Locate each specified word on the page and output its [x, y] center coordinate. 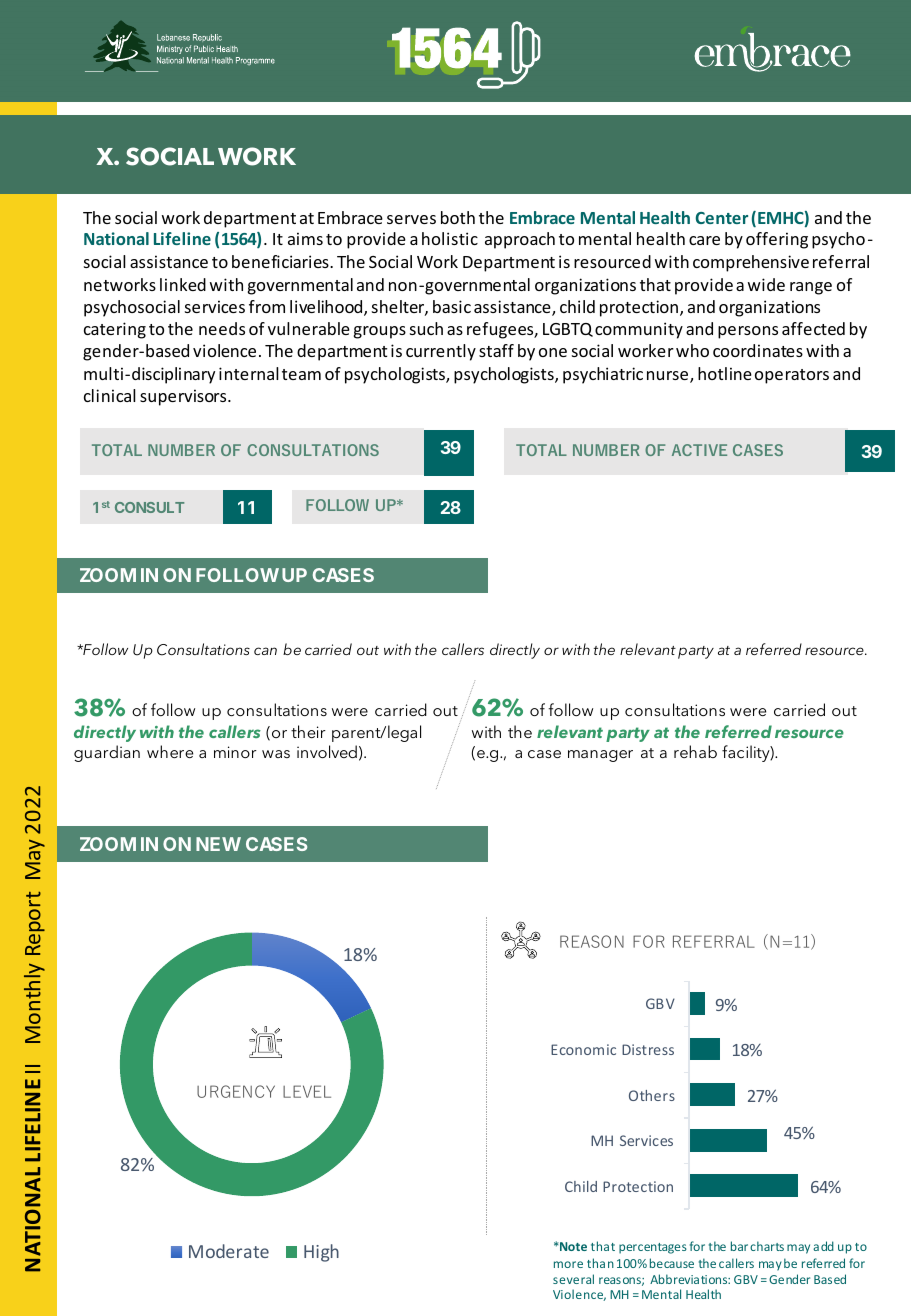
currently [441, 352]
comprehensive [751, 263]
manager [600, 756]
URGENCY [236, 1091]
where [170, 751]
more [568, 1264]
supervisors [184, 397]
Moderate [229, 1251]
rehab [695, 751]
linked [183, 284]
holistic [450, 238]
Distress [648, 1049]
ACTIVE [699, 450]
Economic [583, 1049]
